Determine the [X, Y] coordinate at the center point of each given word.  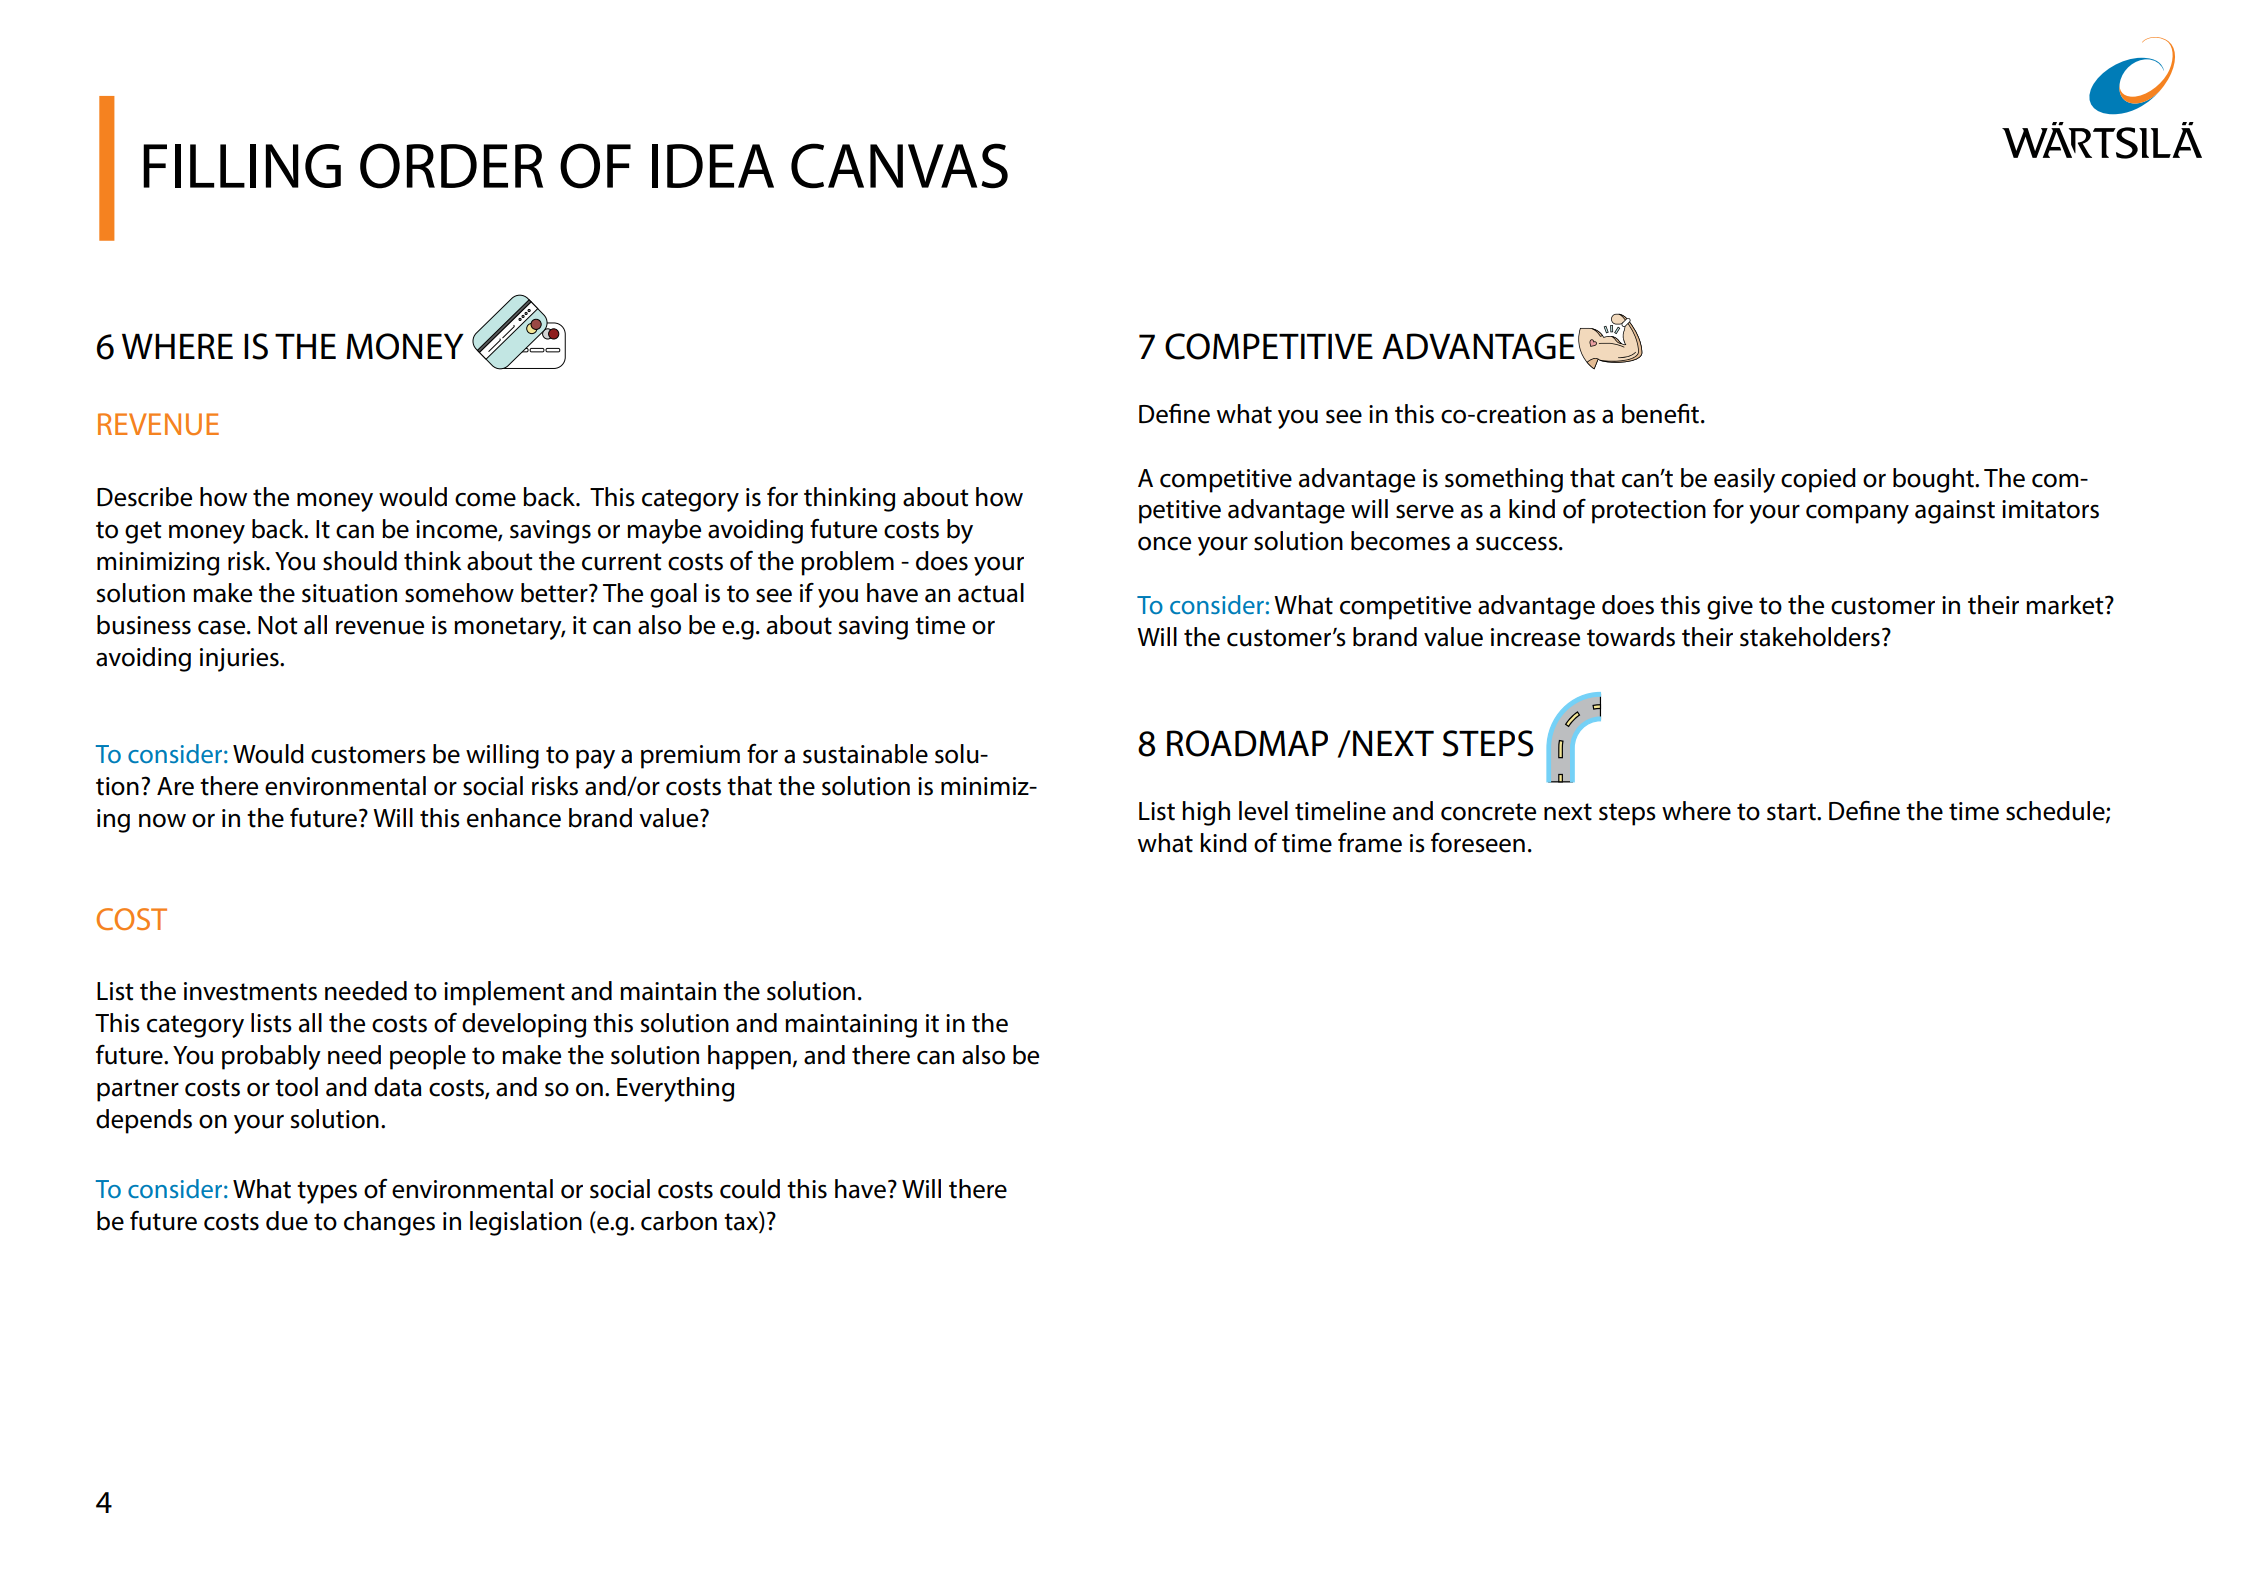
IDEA [713, 166]
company [1857, 514]
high [1206, 813]
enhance [514, 818]
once [1164, 544]
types [327, 1192]
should [360, 561]
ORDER [451, 166]
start [1792, 812]
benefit [1662, 414]
